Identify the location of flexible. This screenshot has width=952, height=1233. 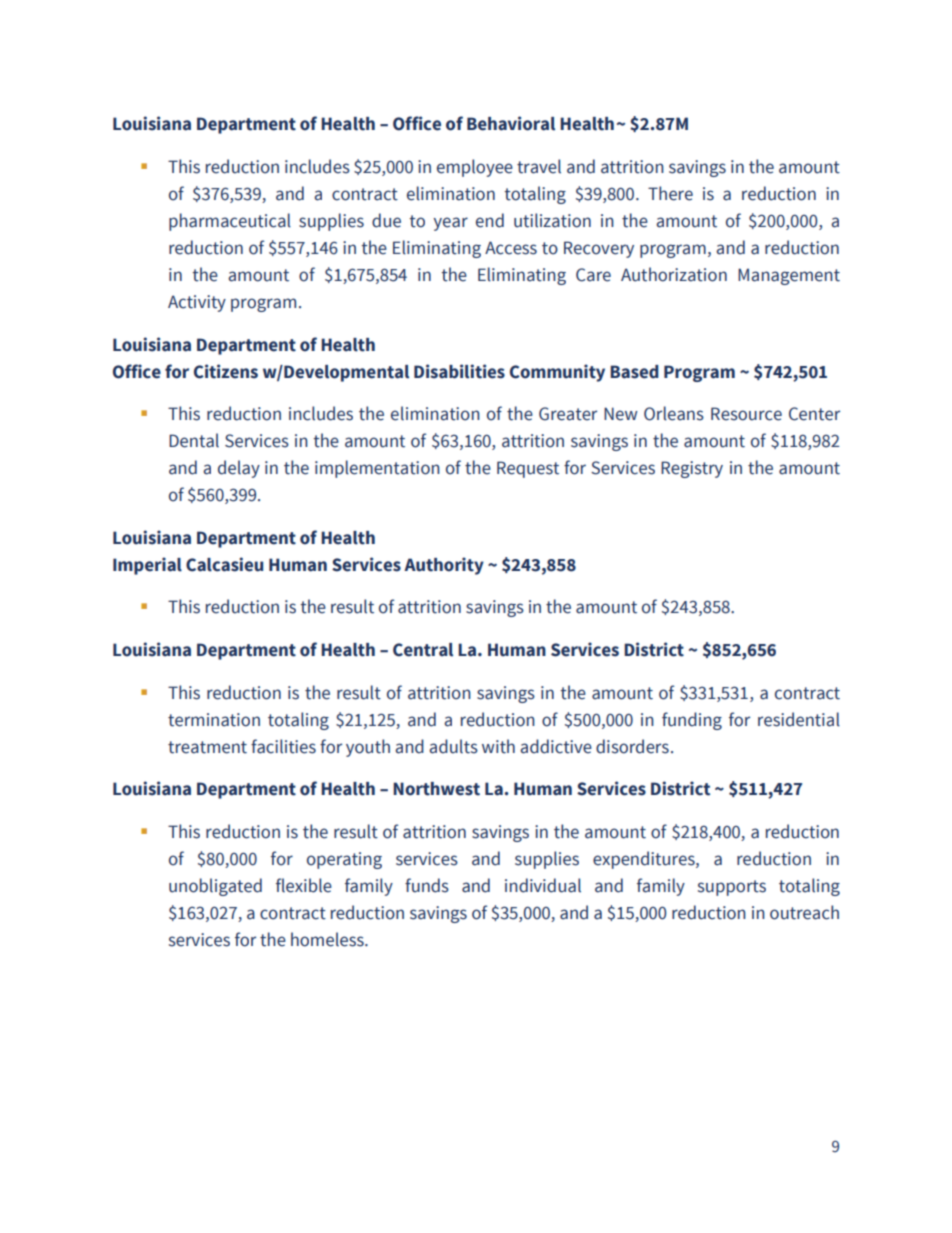
(304, 885).
